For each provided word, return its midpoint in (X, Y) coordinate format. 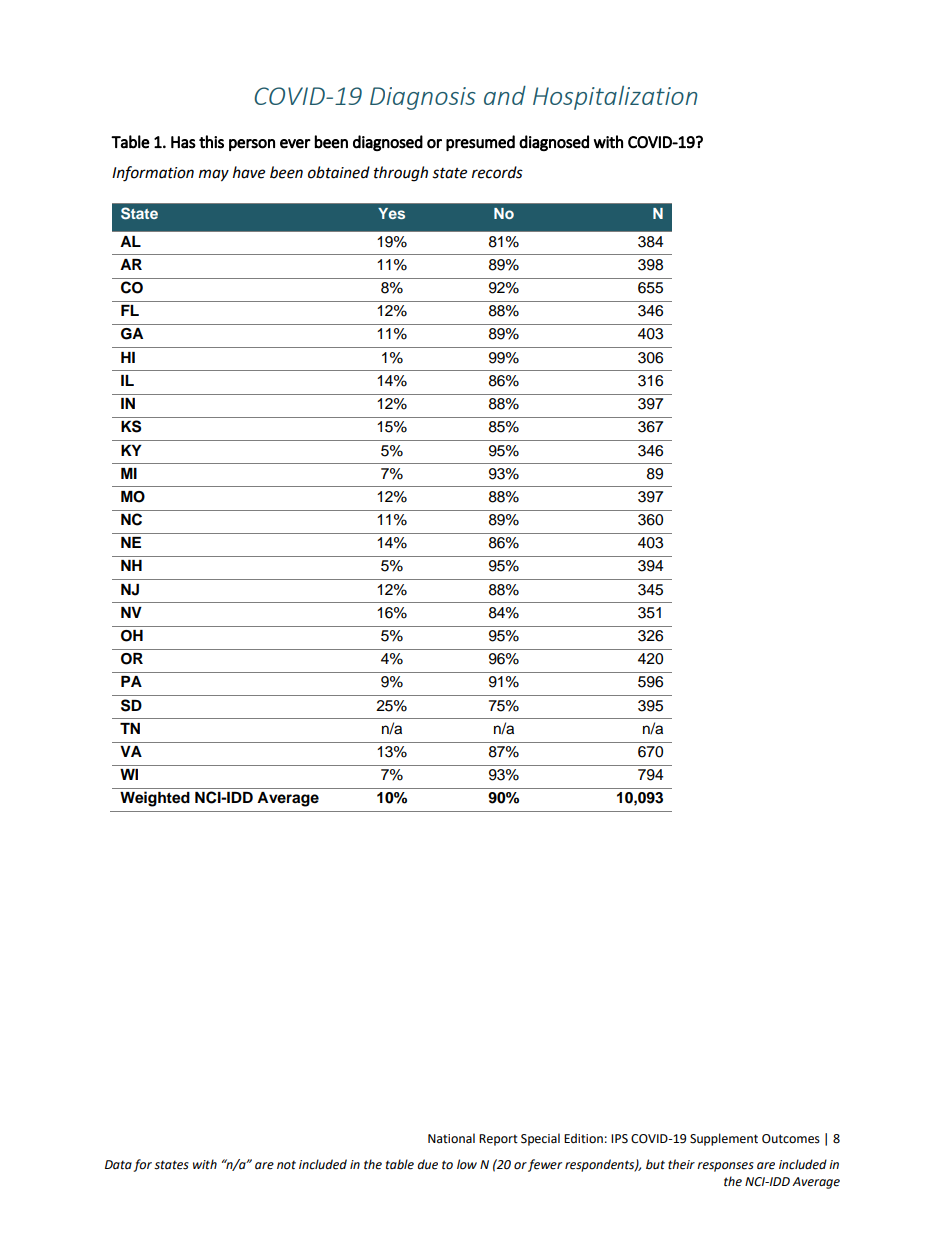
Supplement (724, 1139)
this (211, 142)
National (451, 1138)
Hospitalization (615, 98)
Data (118, 1165)
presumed (480, 143)
